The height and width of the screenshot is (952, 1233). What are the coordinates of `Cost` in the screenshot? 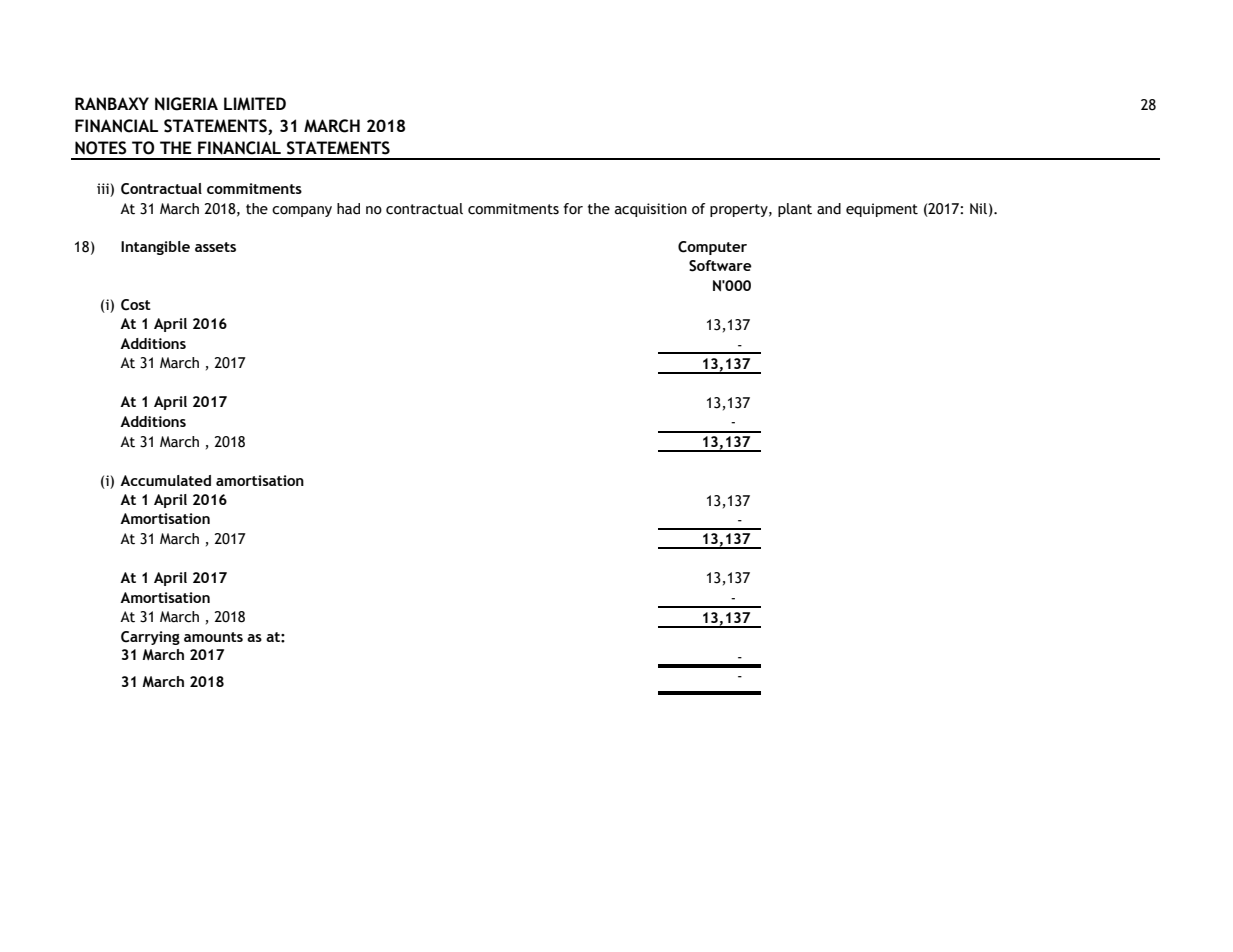 It's located at (136, 305).
